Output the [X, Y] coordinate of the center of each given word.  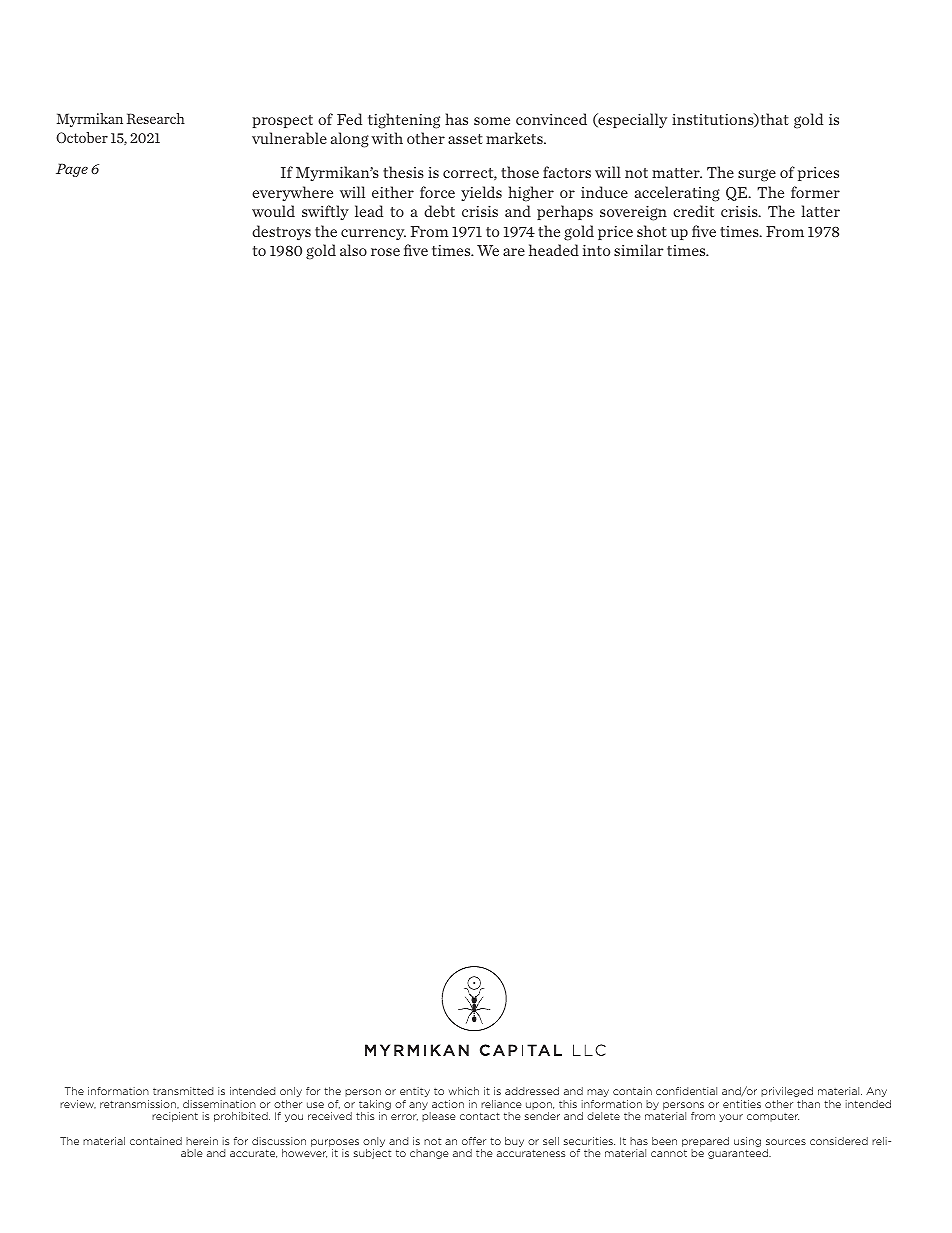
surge [757, 175]
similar [639, 250]
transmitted [183, 1091]
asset [465, 139]
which [463, 1091]
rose [385, 252]
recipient [175, 1117]
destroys [281, 232]
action [448, 1104]
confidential [686, 1091]
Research [156, 118]
